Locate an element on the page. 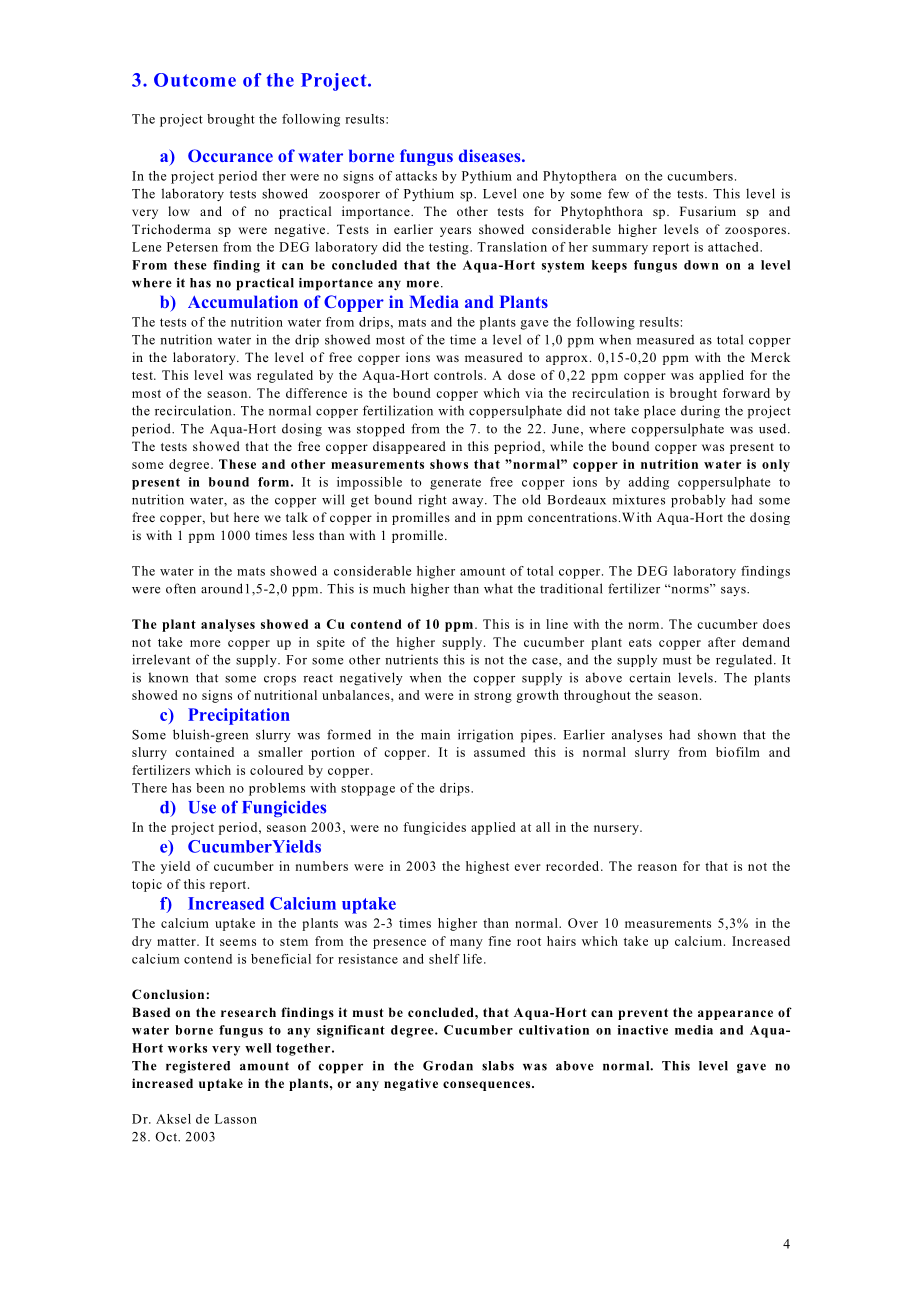 This document has height=1307, width=924. Aksel is located at coordinates (173, 1119).
